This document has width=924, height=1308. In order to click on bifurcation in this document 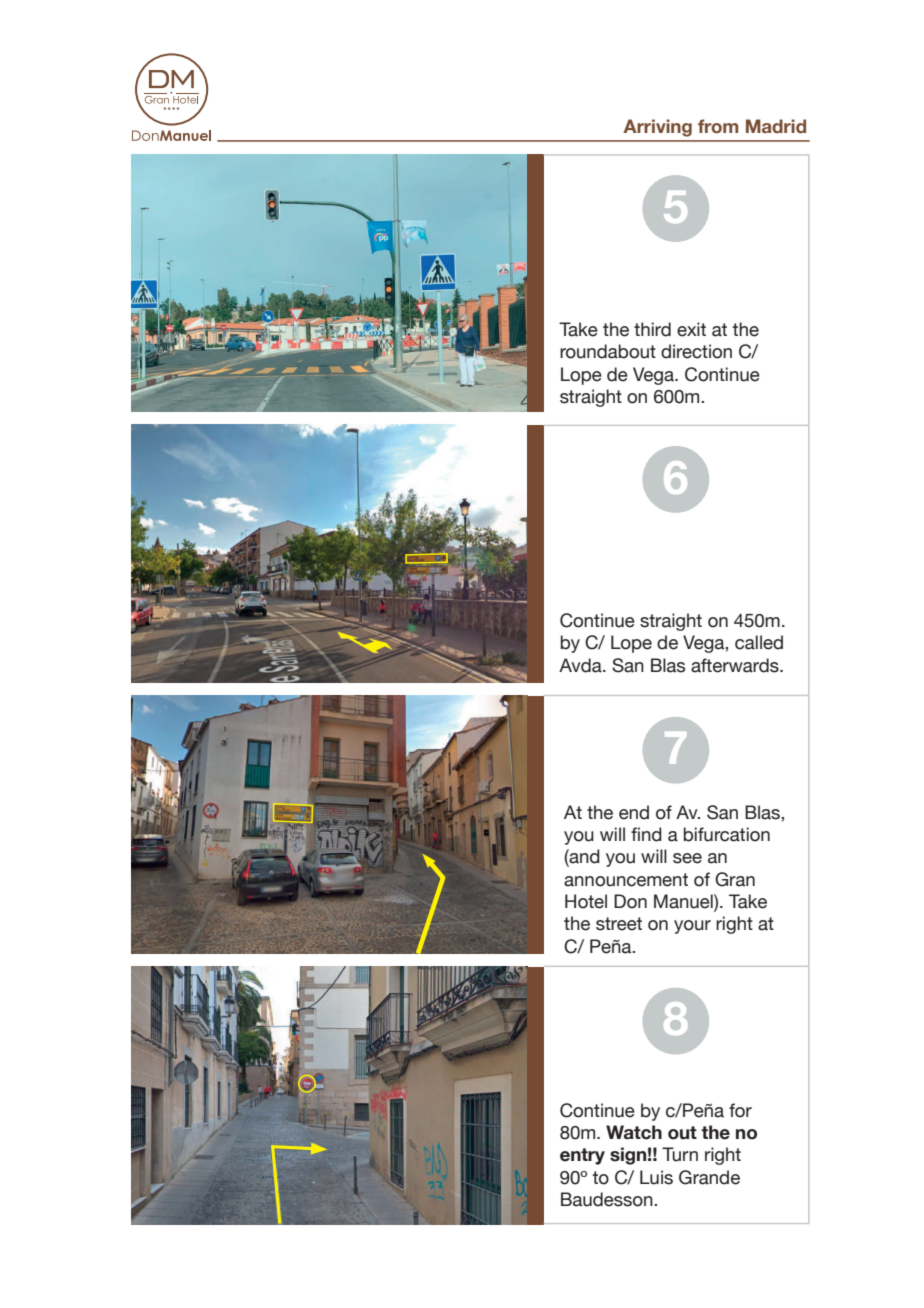, I will do `click(727, 834)`.
